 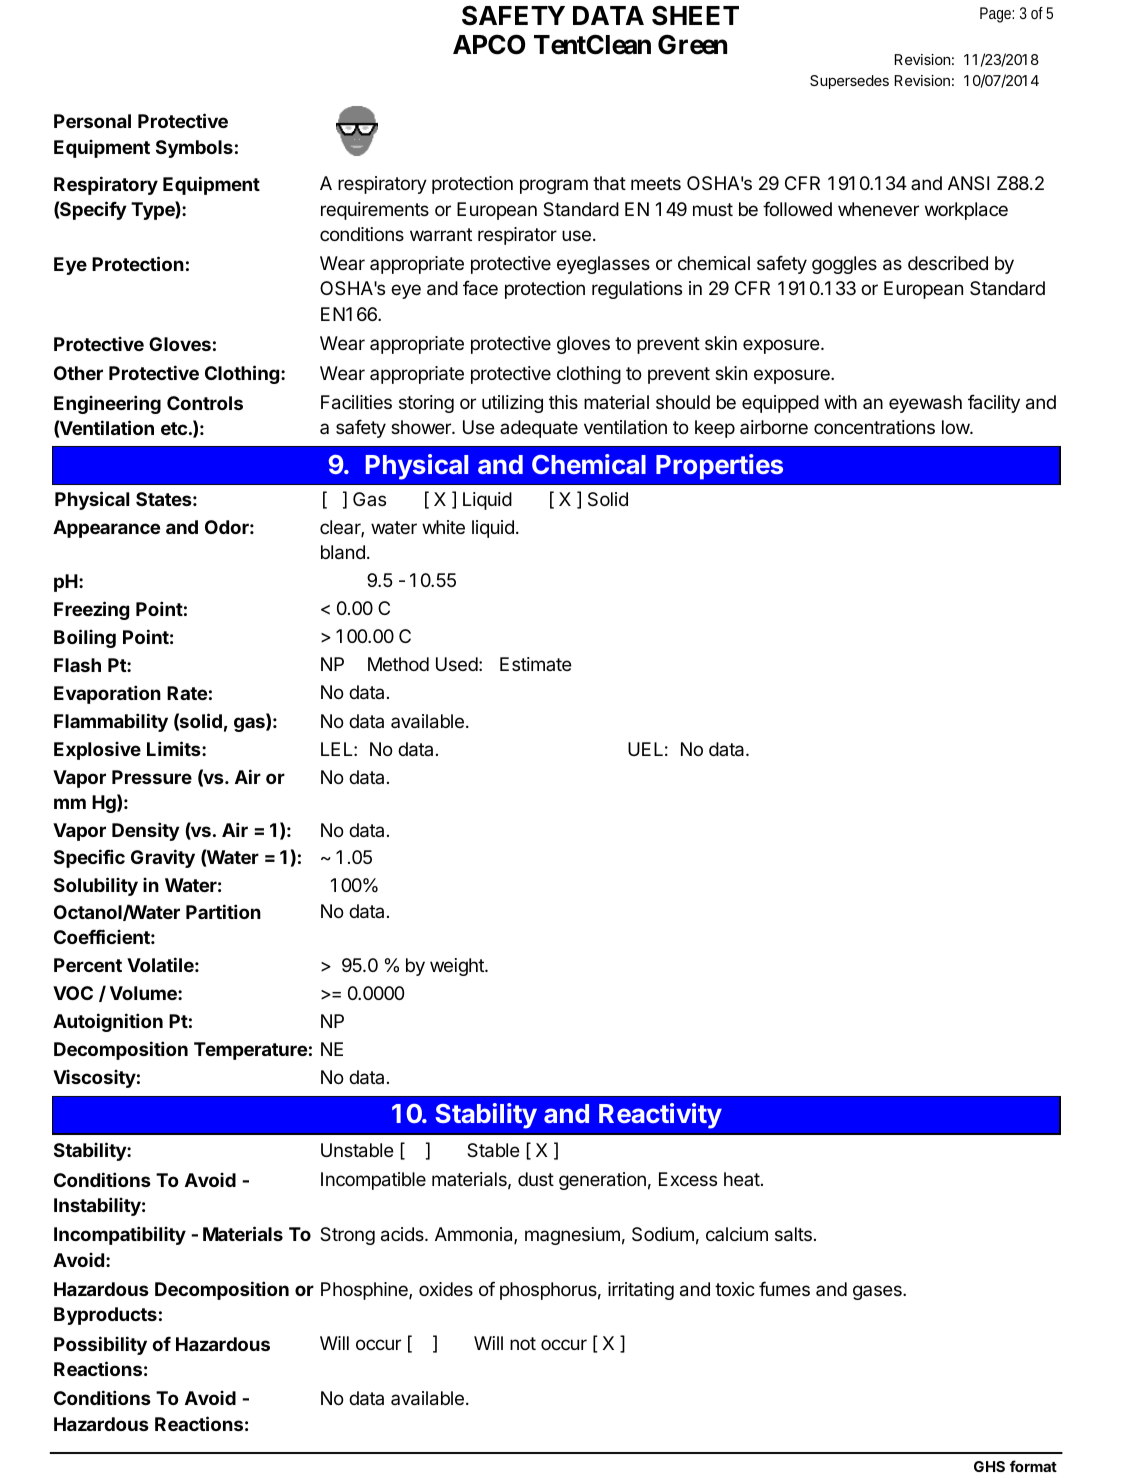 What do you see at coordinates (194, 149) in the screenshot?
I see `Symbols` at bounding box center [194, 149].
